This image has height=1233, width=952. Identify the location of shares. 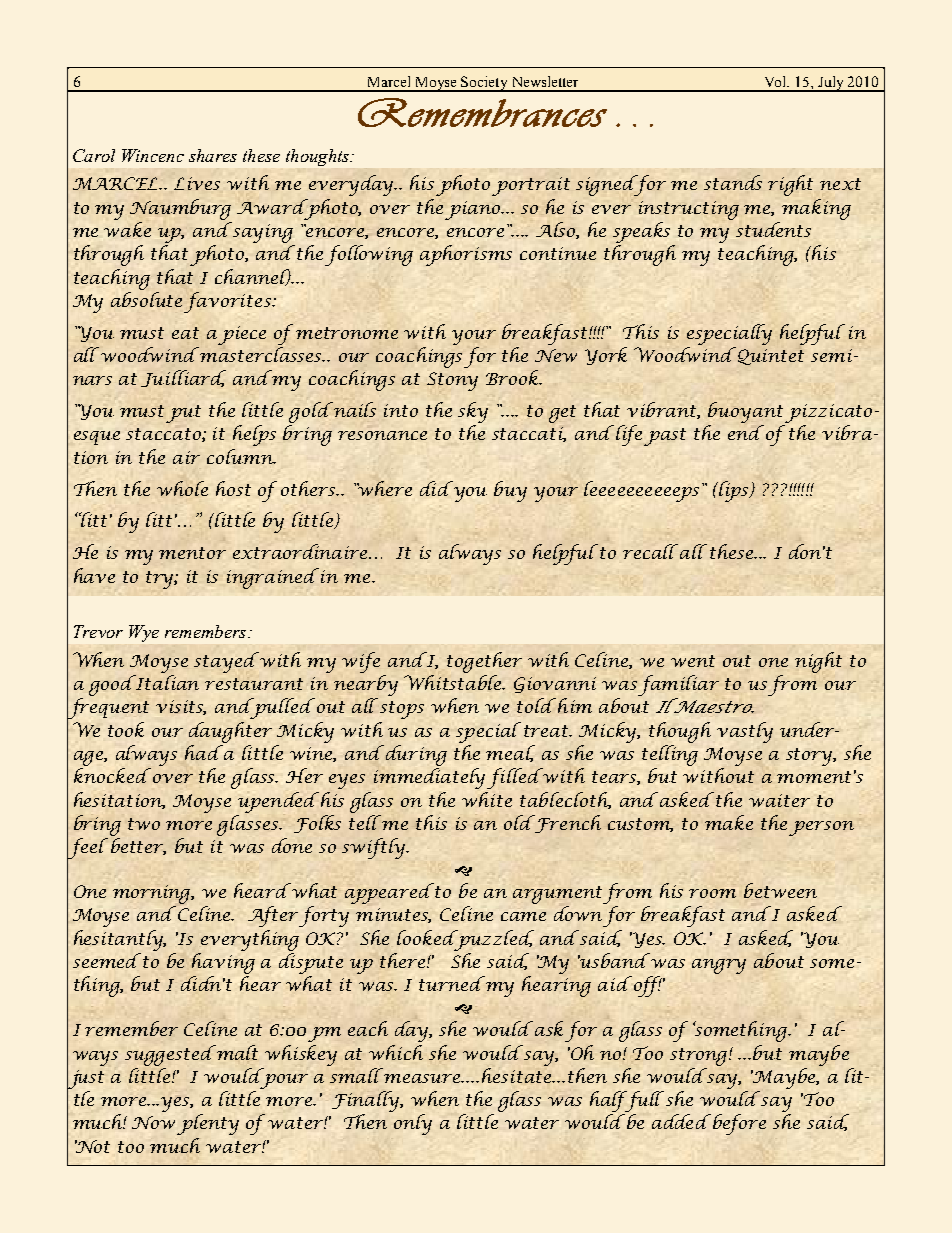
(213, 155).
